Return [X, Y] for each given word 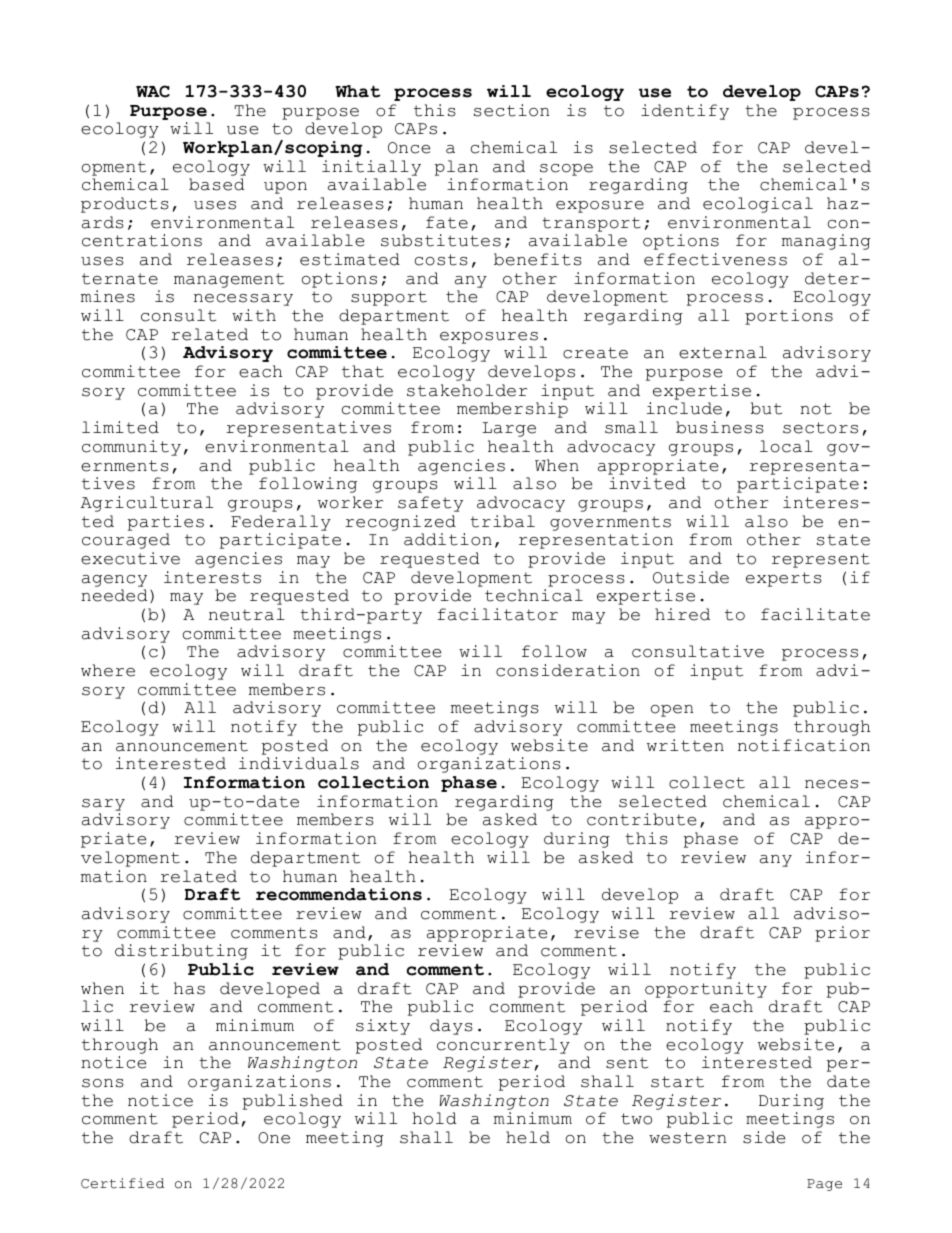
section [511, 110]
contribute [641, 819]
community [131, 448]
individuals [299, 763]
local [786, 446]
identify [685, 112]
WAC [153, 91]
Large [509, 429]
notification [804, 745]
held [528, 1137]
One [274, 1138]
